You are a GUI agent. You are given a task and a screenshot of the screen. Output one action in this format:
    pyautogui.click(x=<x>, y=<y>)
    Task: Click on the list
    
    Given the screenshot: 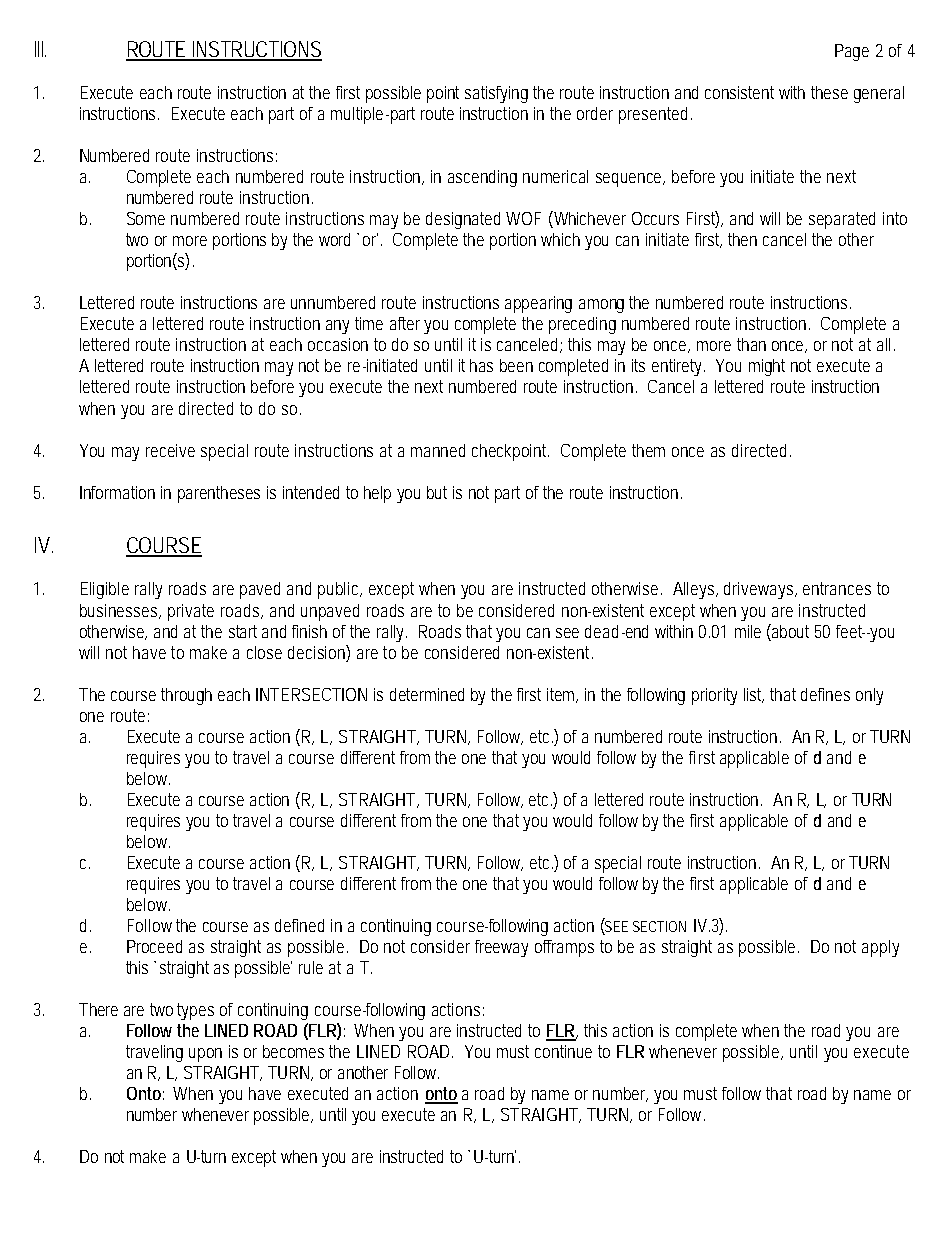 What is the action you would take?
    pyautogui.click(x=754, y=695)
